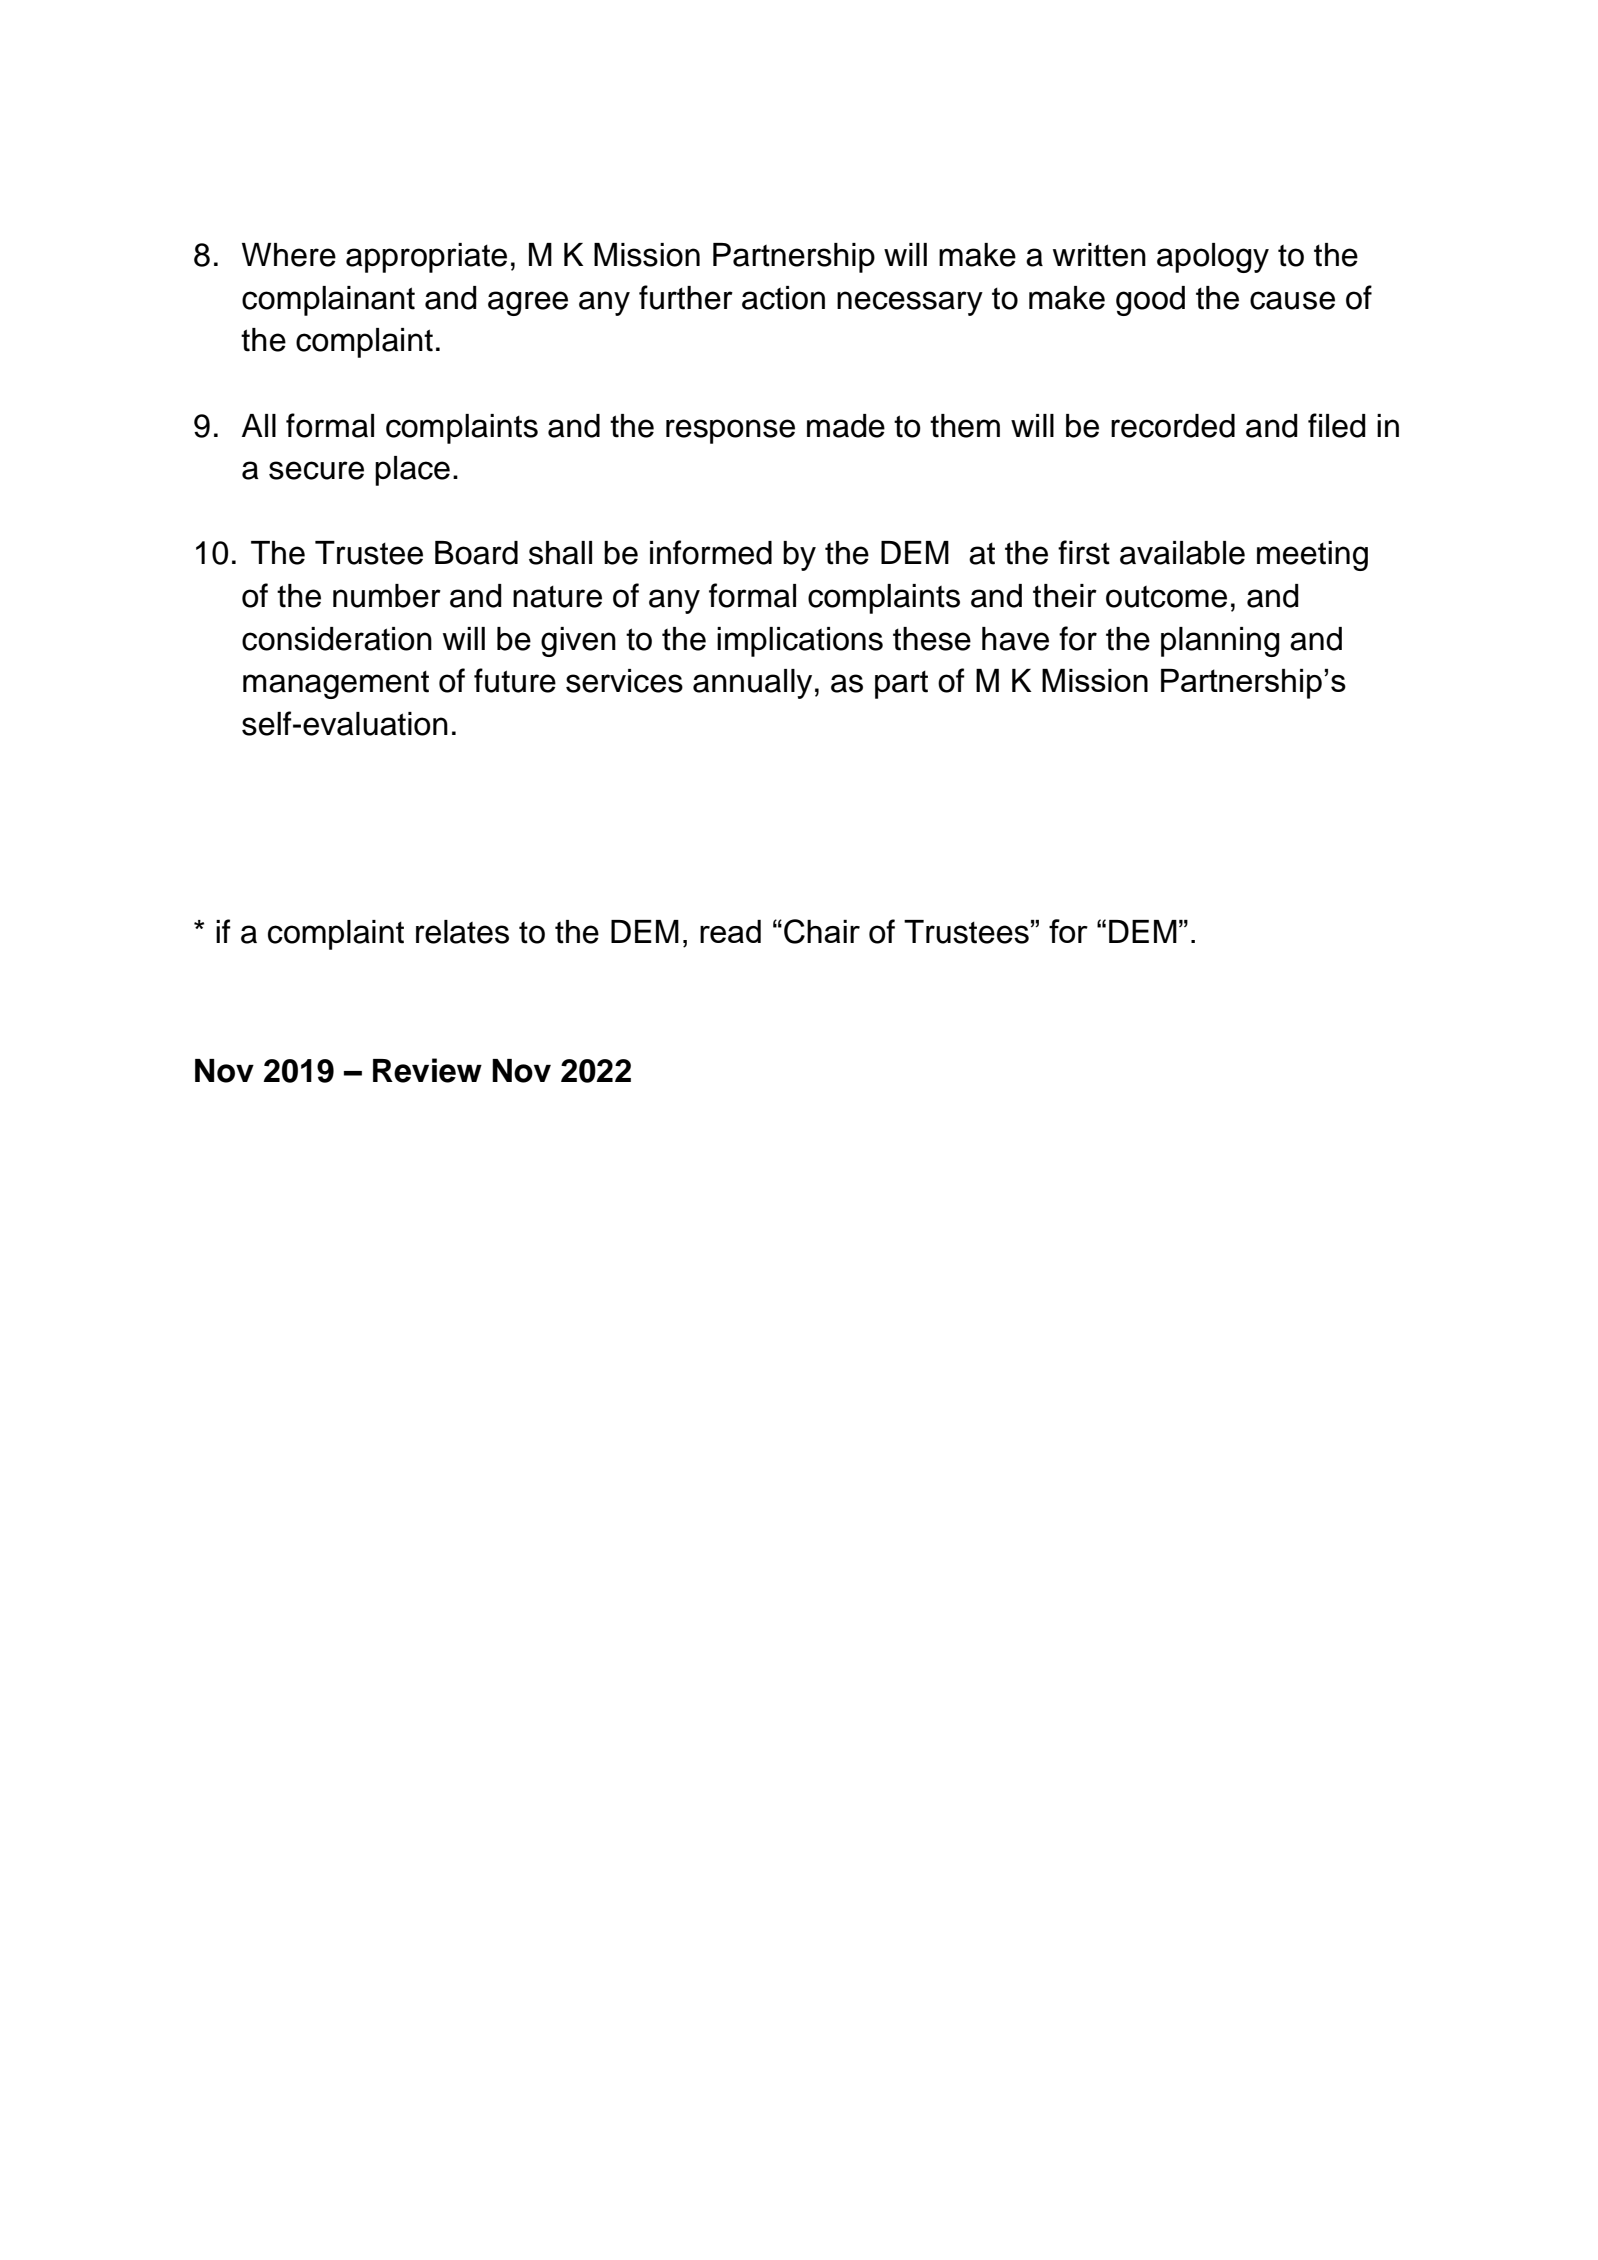  What do you see at coordinates (462, 932) in the screenshot?
I see `relates` at bounding box center [462, 932].
